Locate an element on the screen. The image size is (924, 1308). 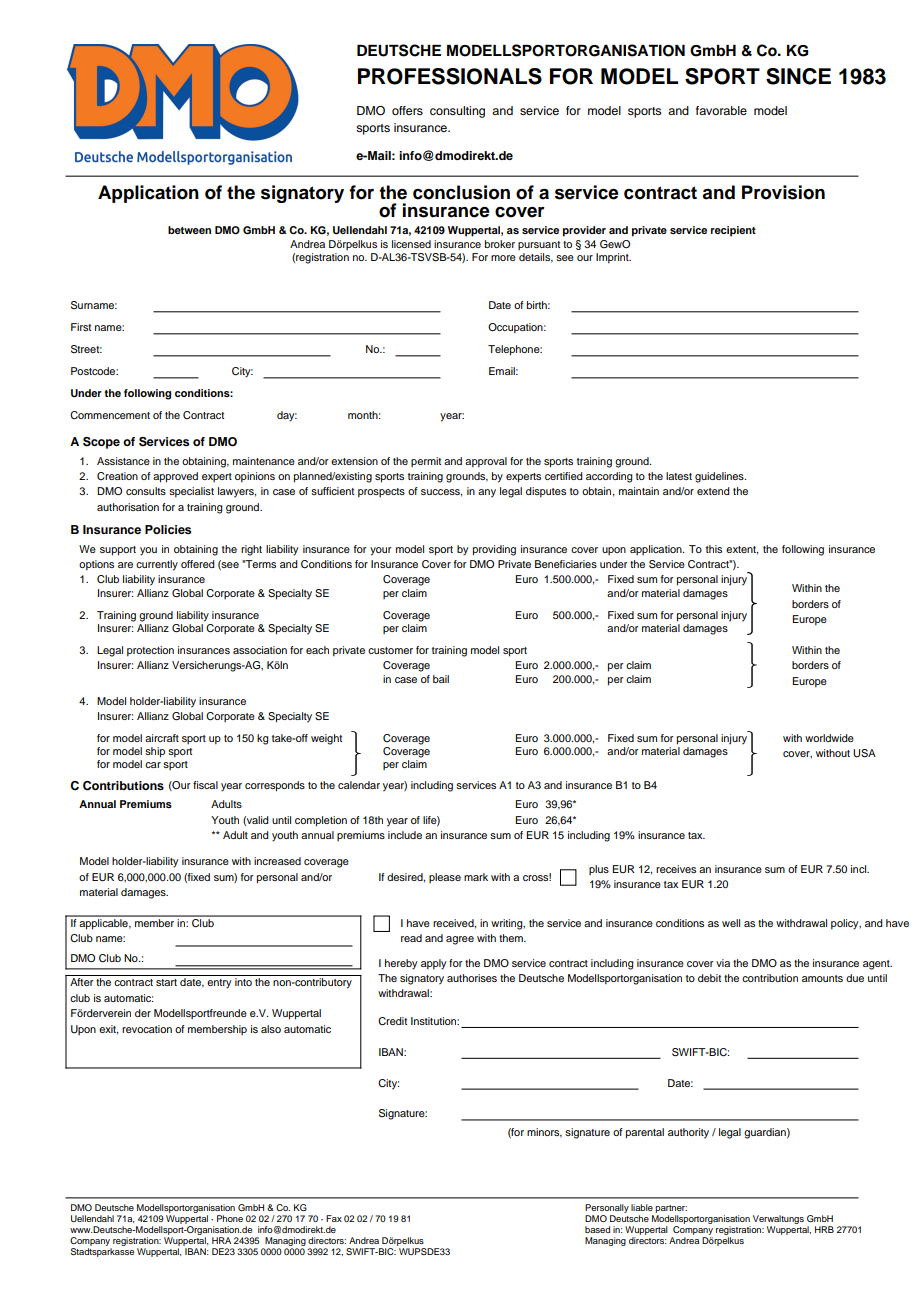
based is located at coordinates (597, 1229).
